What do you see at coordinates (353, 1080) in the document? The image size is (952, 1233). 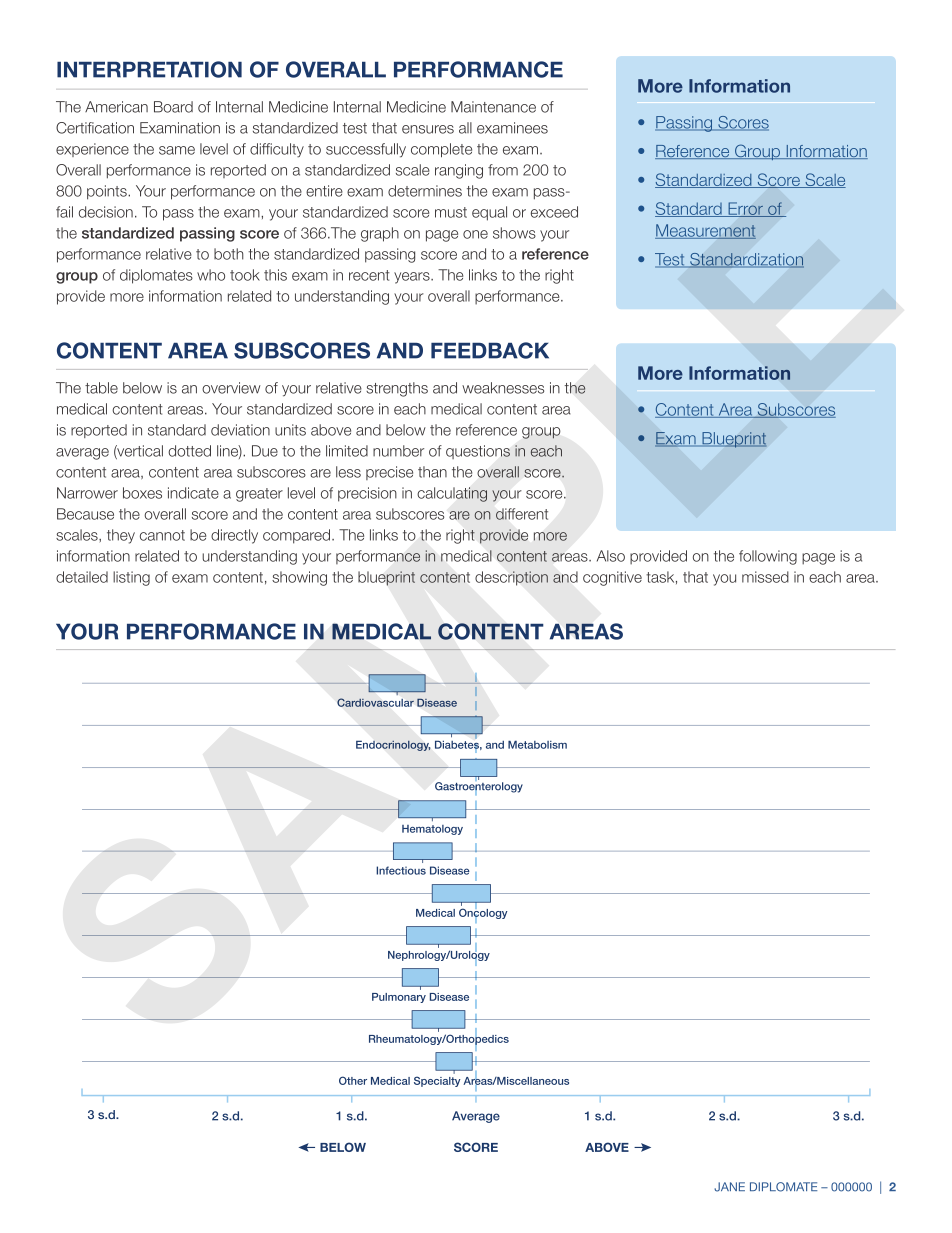 I see `Other` at bounding box center [353, 1080].
